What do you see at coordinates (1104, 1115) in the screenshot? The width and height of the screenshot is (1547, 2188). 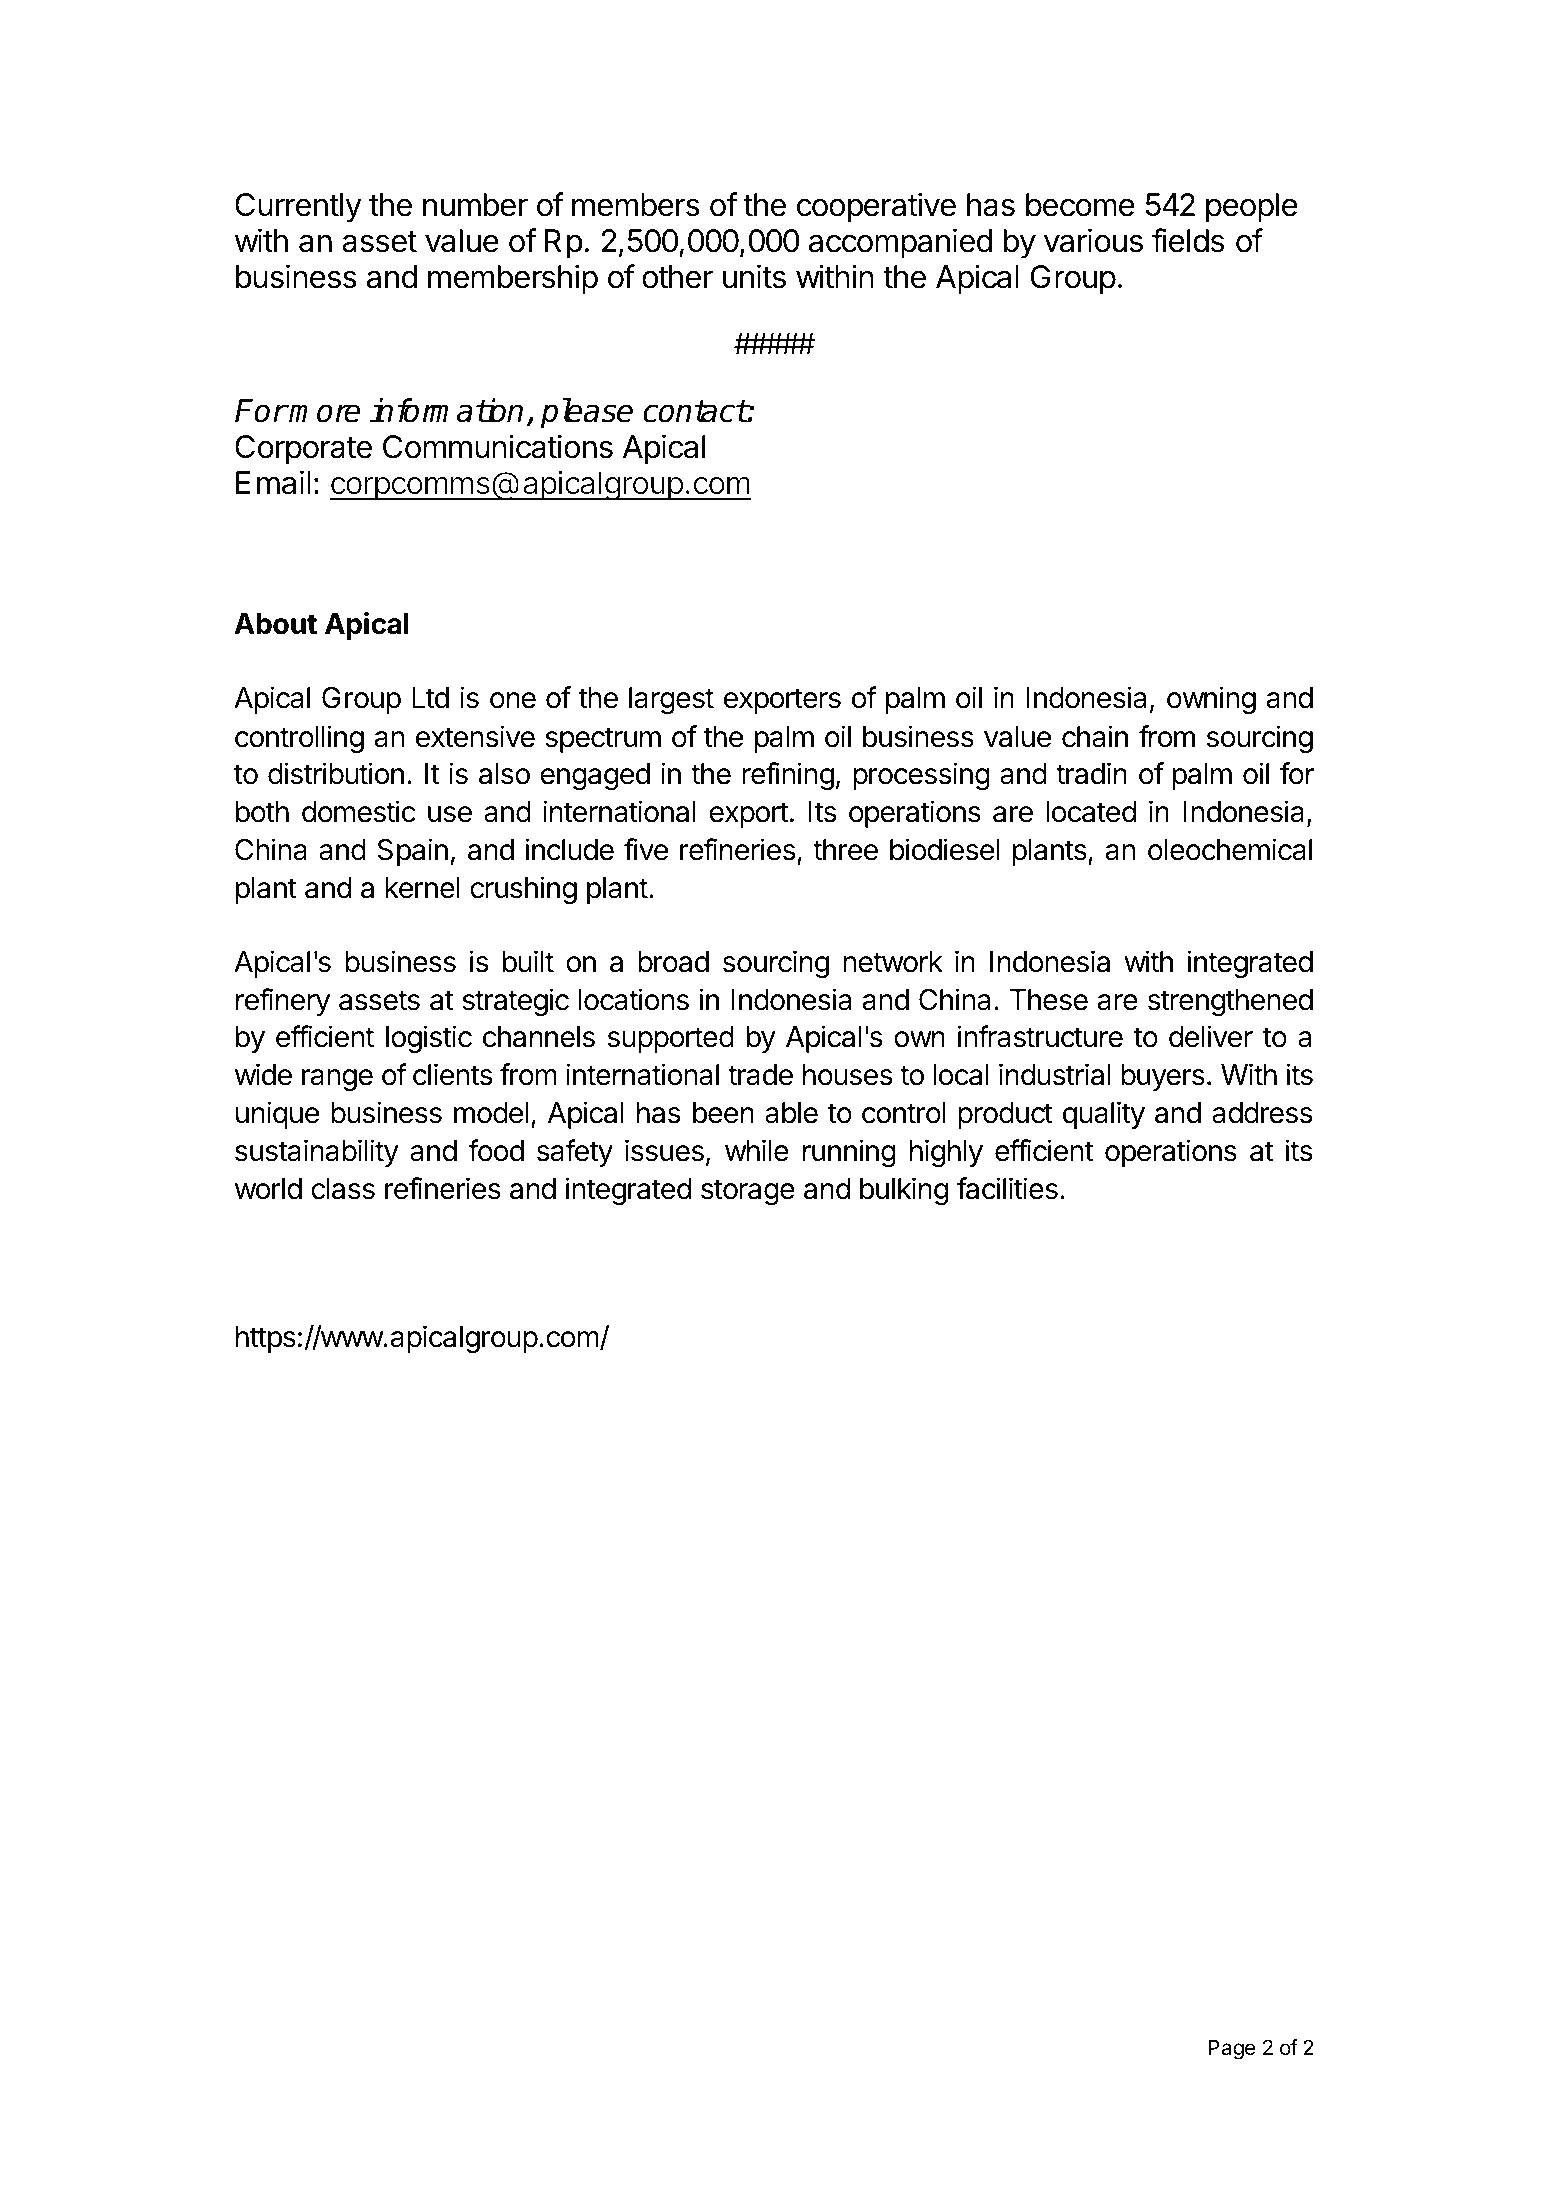 I see `quality` at bounding box center [1104, 1115].
